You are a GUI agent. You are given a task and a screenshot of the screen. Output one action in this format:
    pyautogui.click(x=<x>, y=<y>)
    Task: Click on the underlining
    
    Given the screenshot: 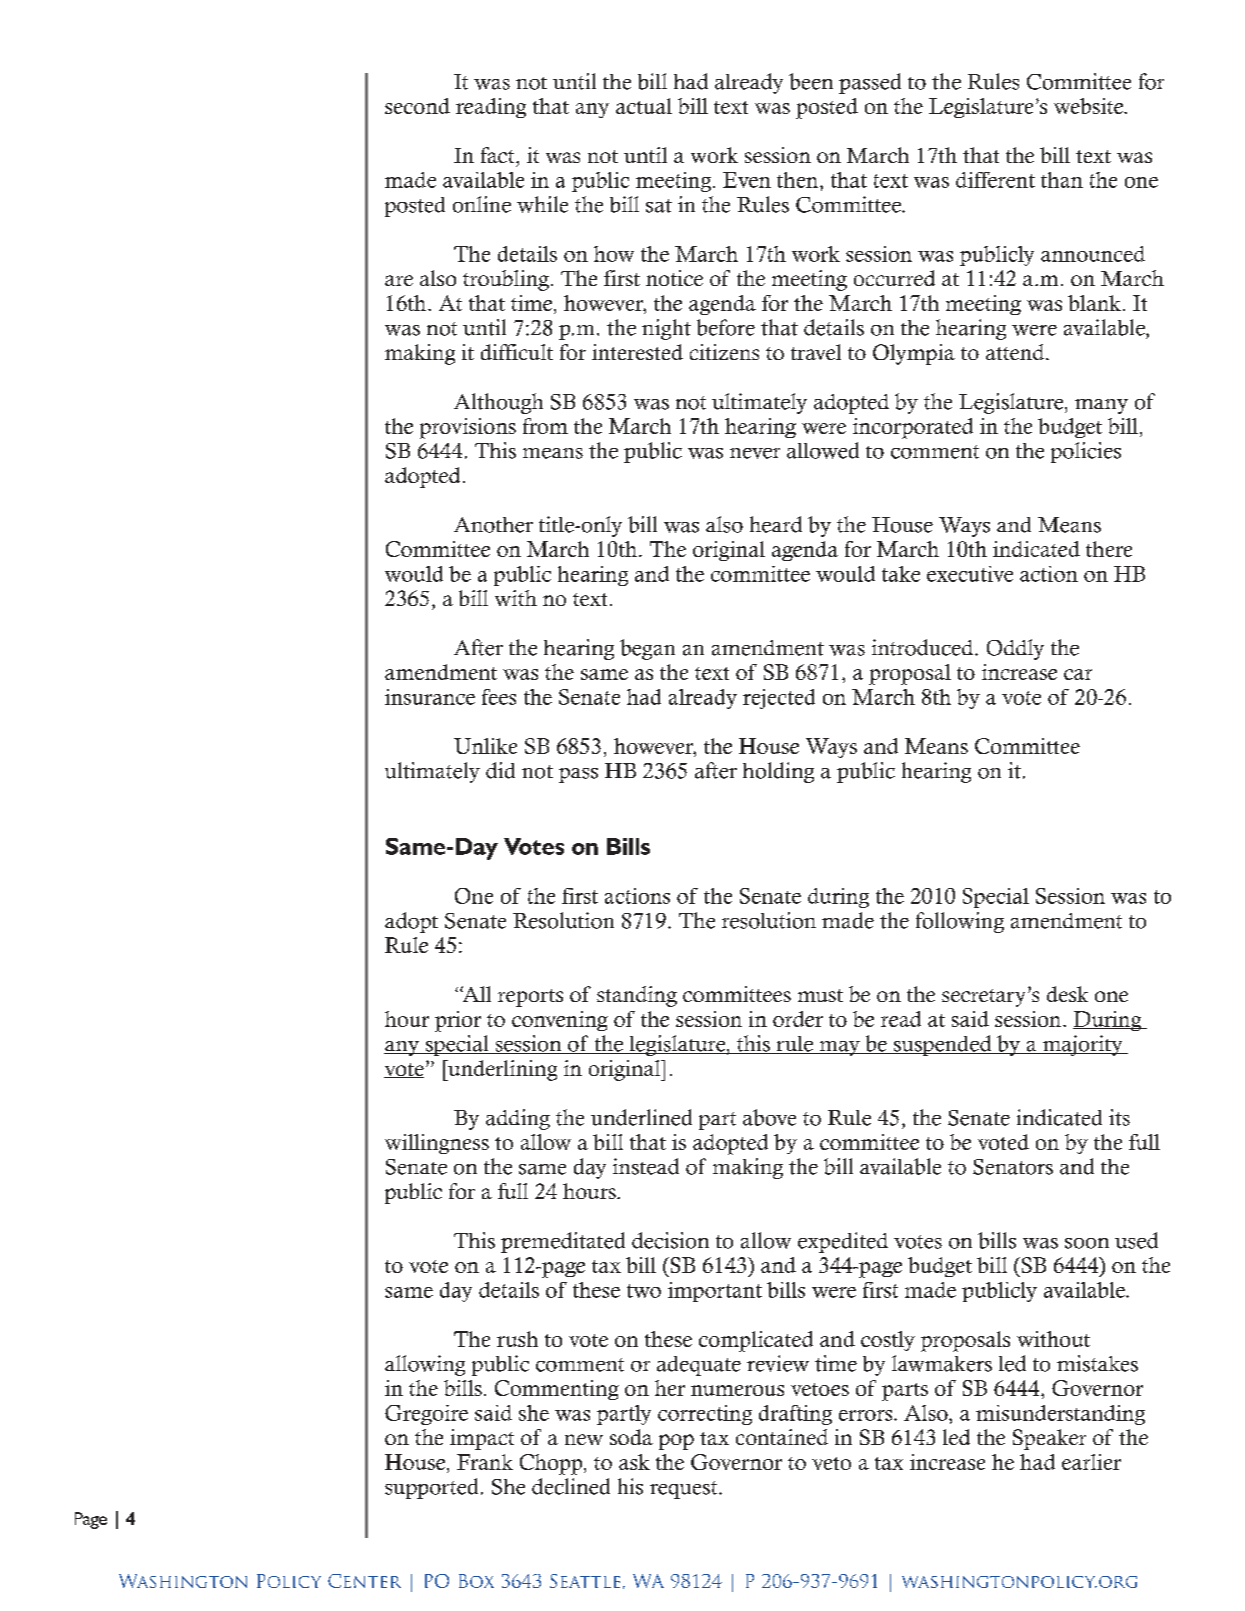 What is the action you would take?
    pyautogui.click(x=501, y=1070)
